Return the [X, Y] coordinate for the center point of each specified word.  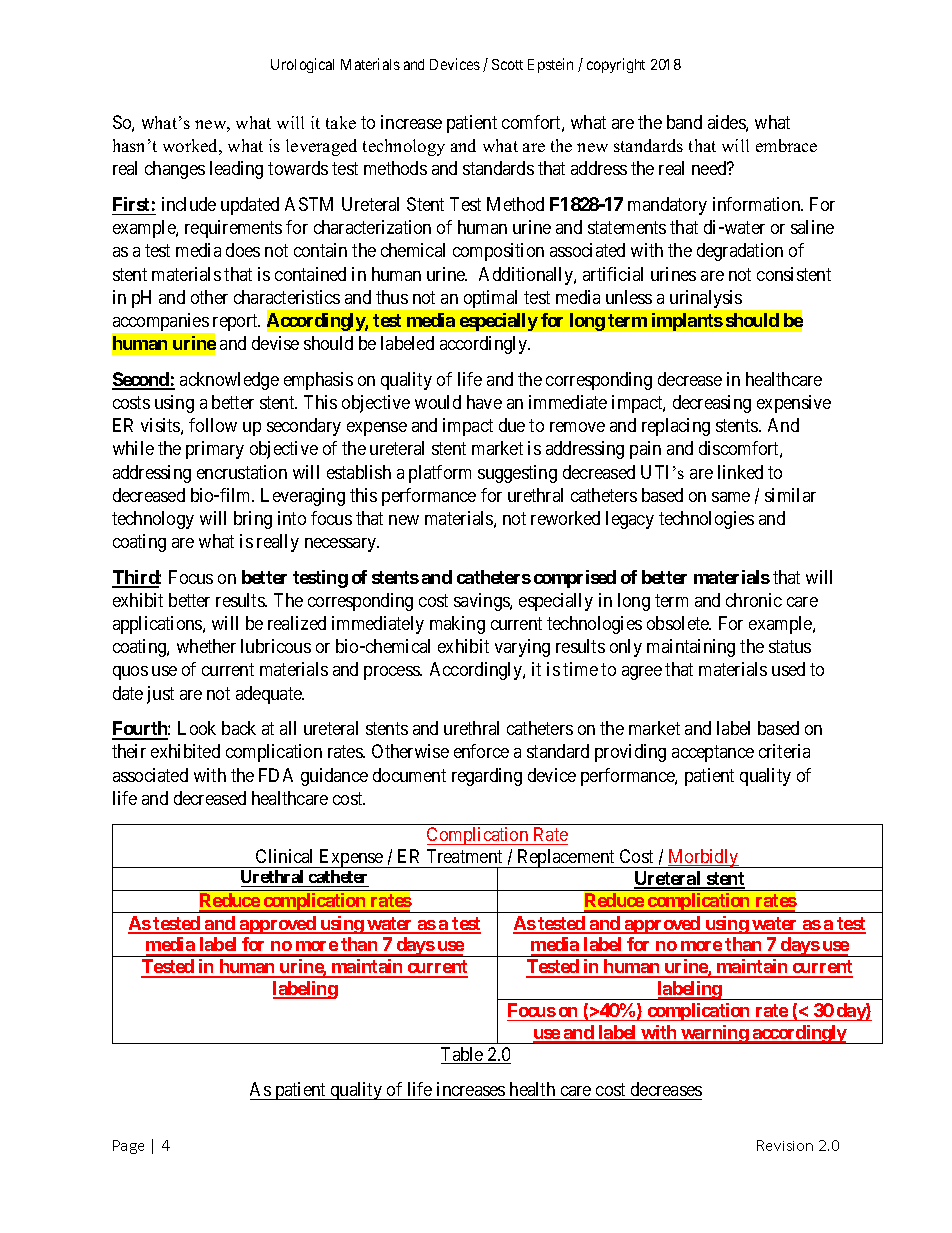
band [684, 122]
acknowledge [229, 381]
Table [463, 1055]
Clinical [284, 856]
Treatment [464, 856]
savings [482, 602]
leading [236, 170]
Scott [507, 64]
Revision [785, 1145]
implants [687, 322]
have [484, 402]
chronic [754, 600]
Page [128, 1147]
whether [206, 646]
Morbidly [703, 858]
